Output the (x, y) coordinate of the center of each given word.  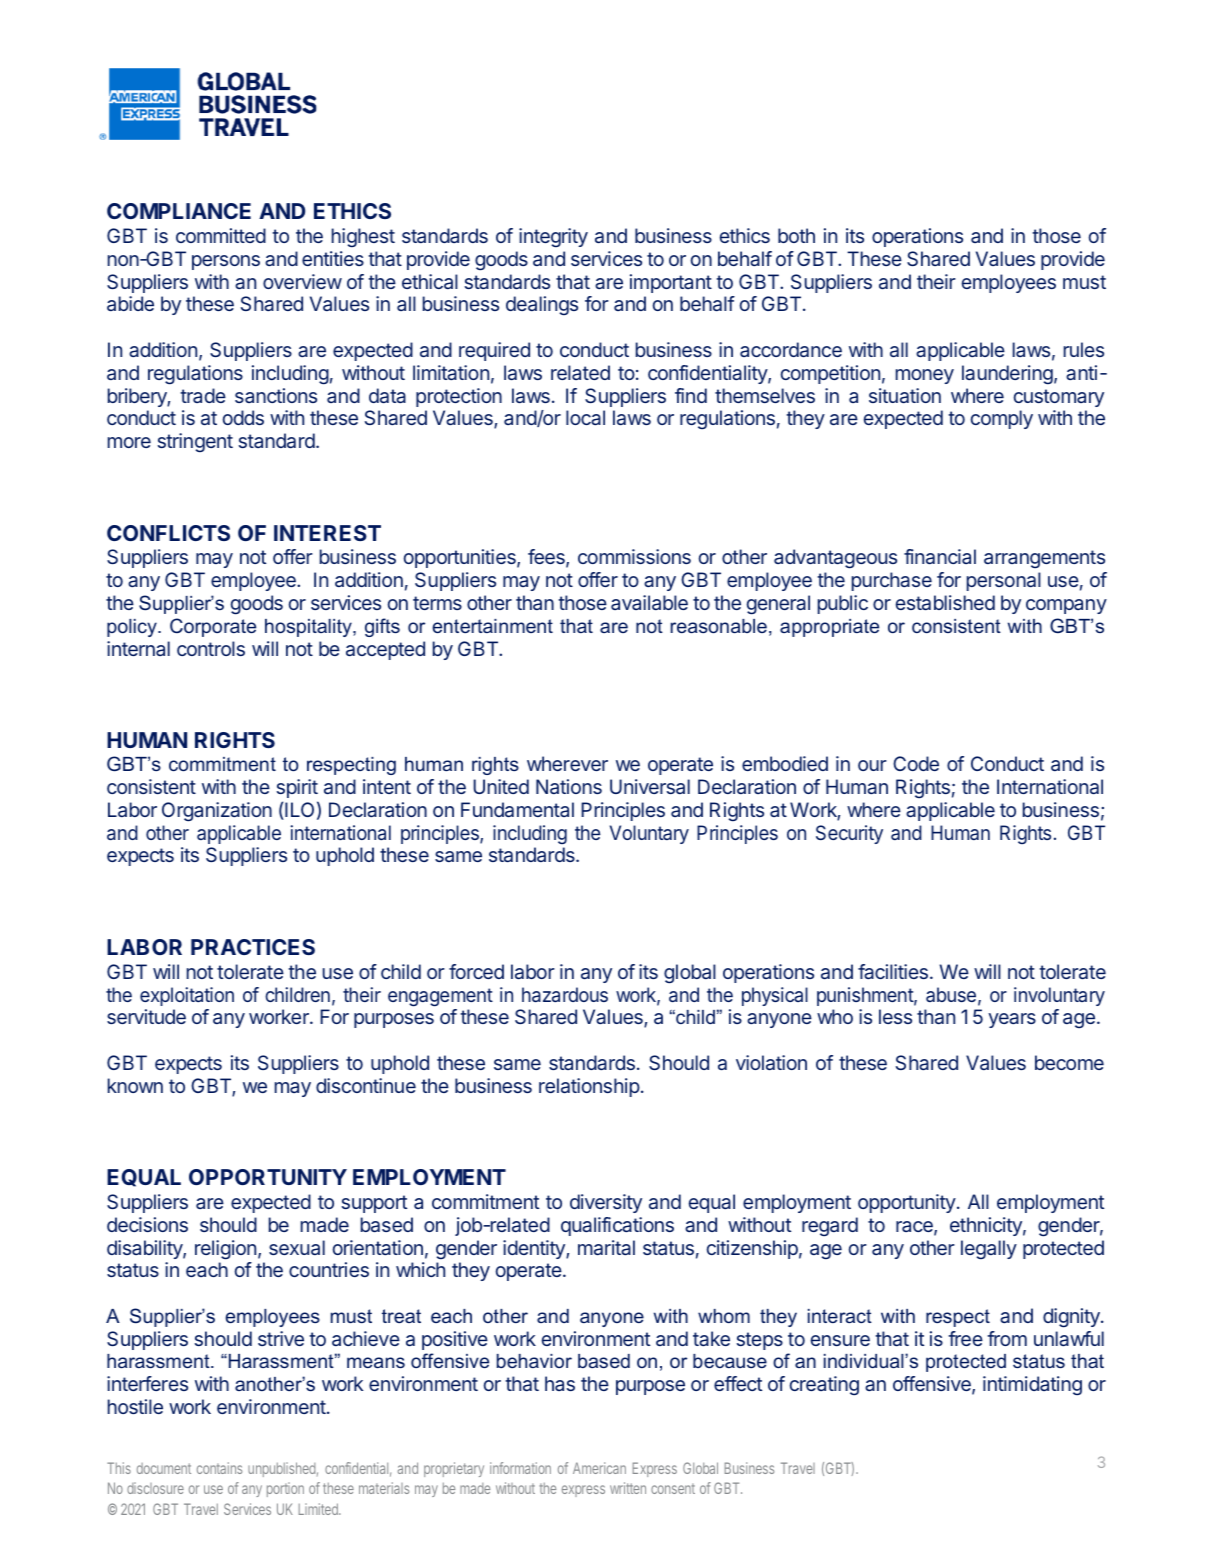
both (796, 235)
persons (226, 262)
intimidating (1032, 1385)
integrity (553, 238)
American (599, 1468)
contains (219, 1468)
